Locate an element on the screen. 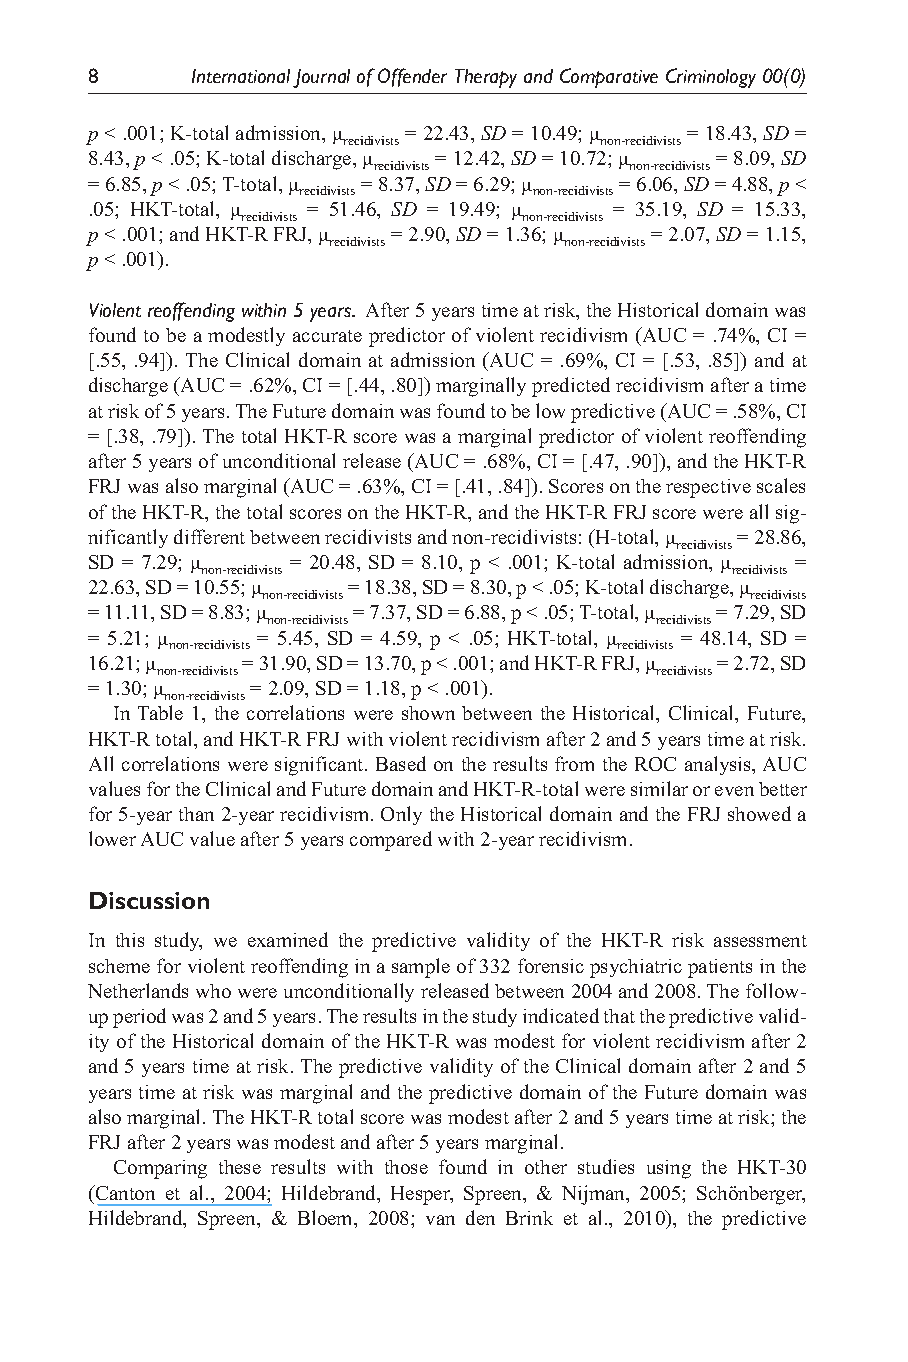 The height and width of the screenshot is (1362, 908). Criminology is located at coordinates (711, 78).
